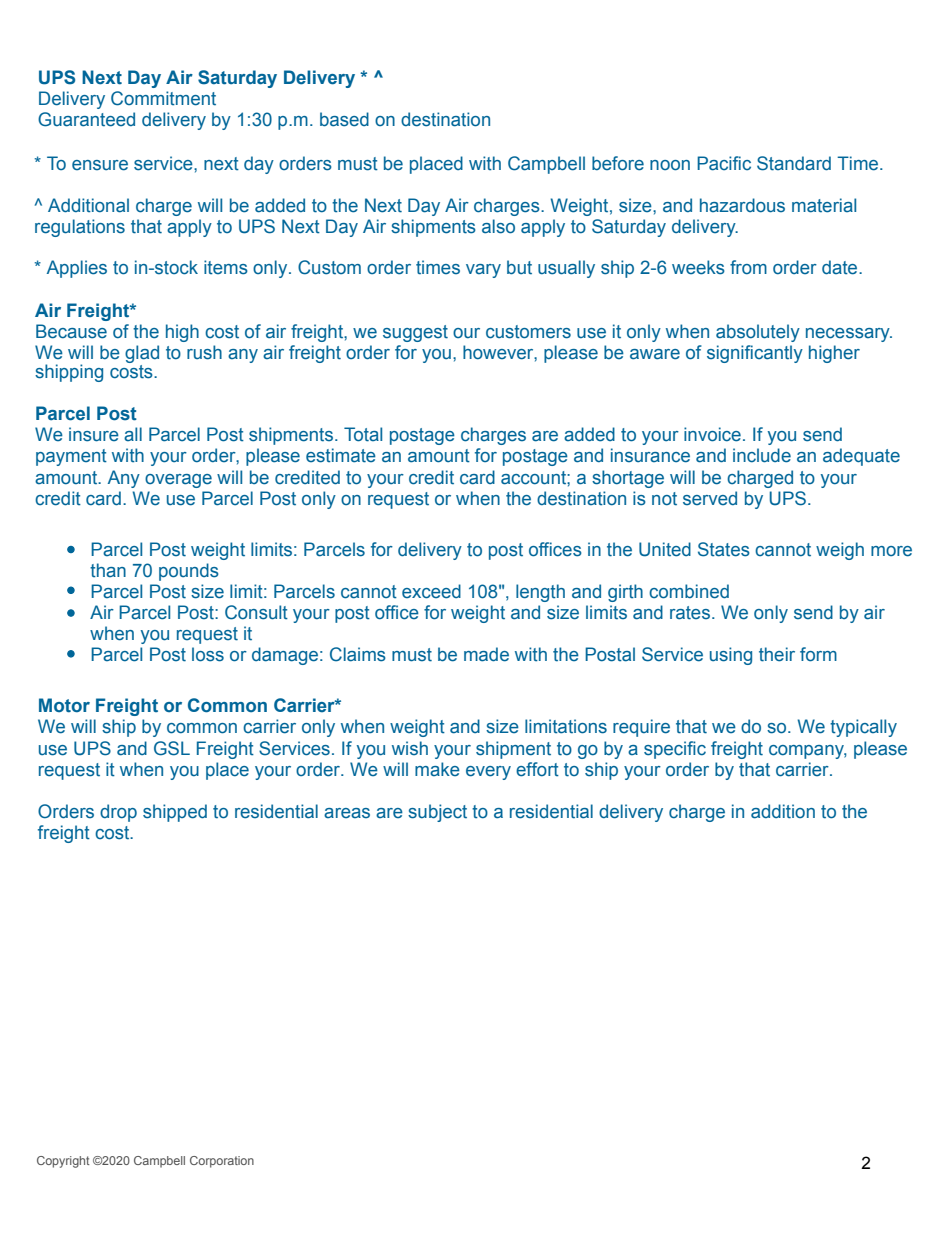  What do you see at coordinates (777, 654) in the page?
I see `their` at bounding box center [777, 654].
